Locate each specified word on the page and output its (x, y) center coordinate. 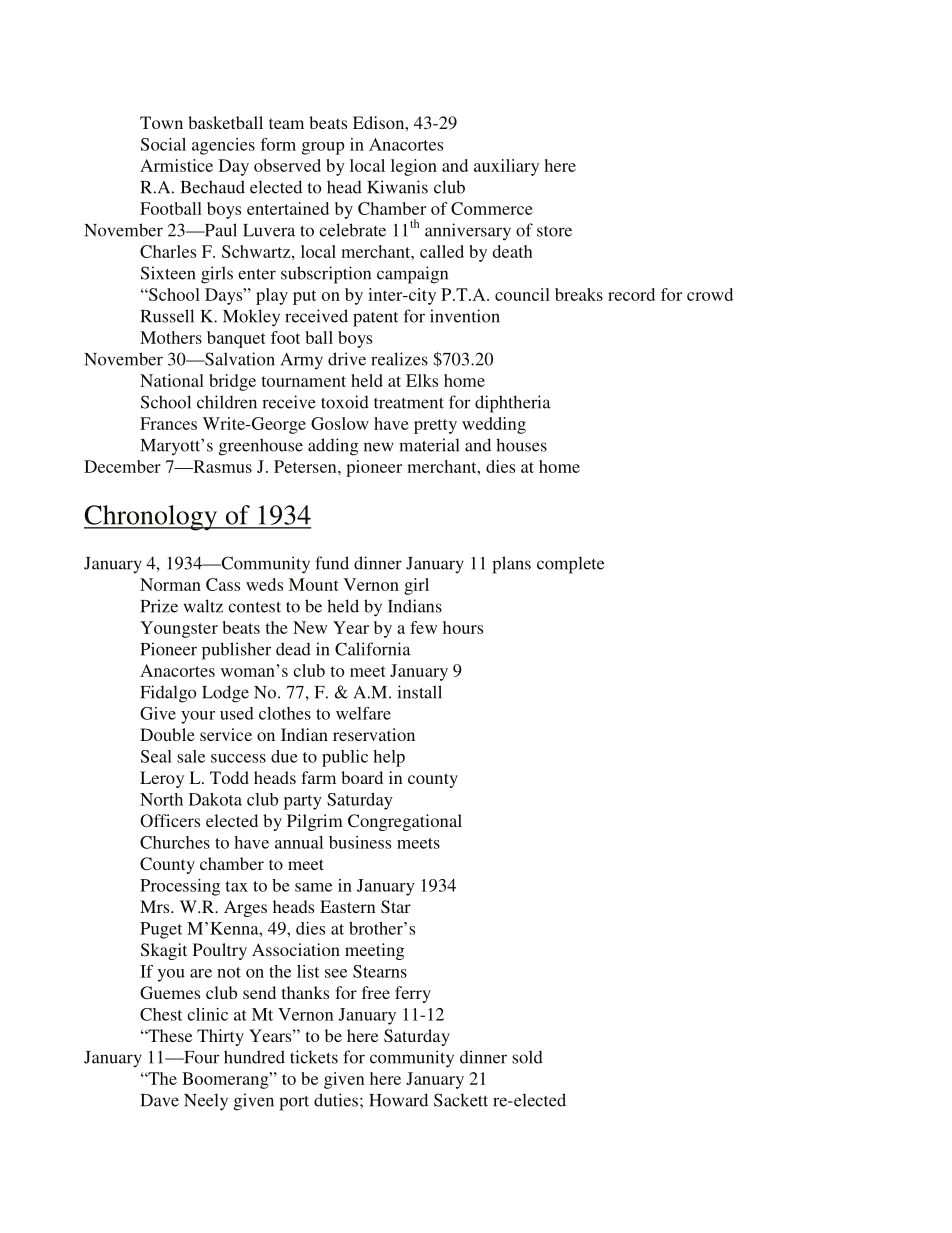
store (554, 231)
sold (527, 1057)
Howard (398, 1100)
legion (414, 167)
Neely (206, 1102)
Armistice (176, 165)
